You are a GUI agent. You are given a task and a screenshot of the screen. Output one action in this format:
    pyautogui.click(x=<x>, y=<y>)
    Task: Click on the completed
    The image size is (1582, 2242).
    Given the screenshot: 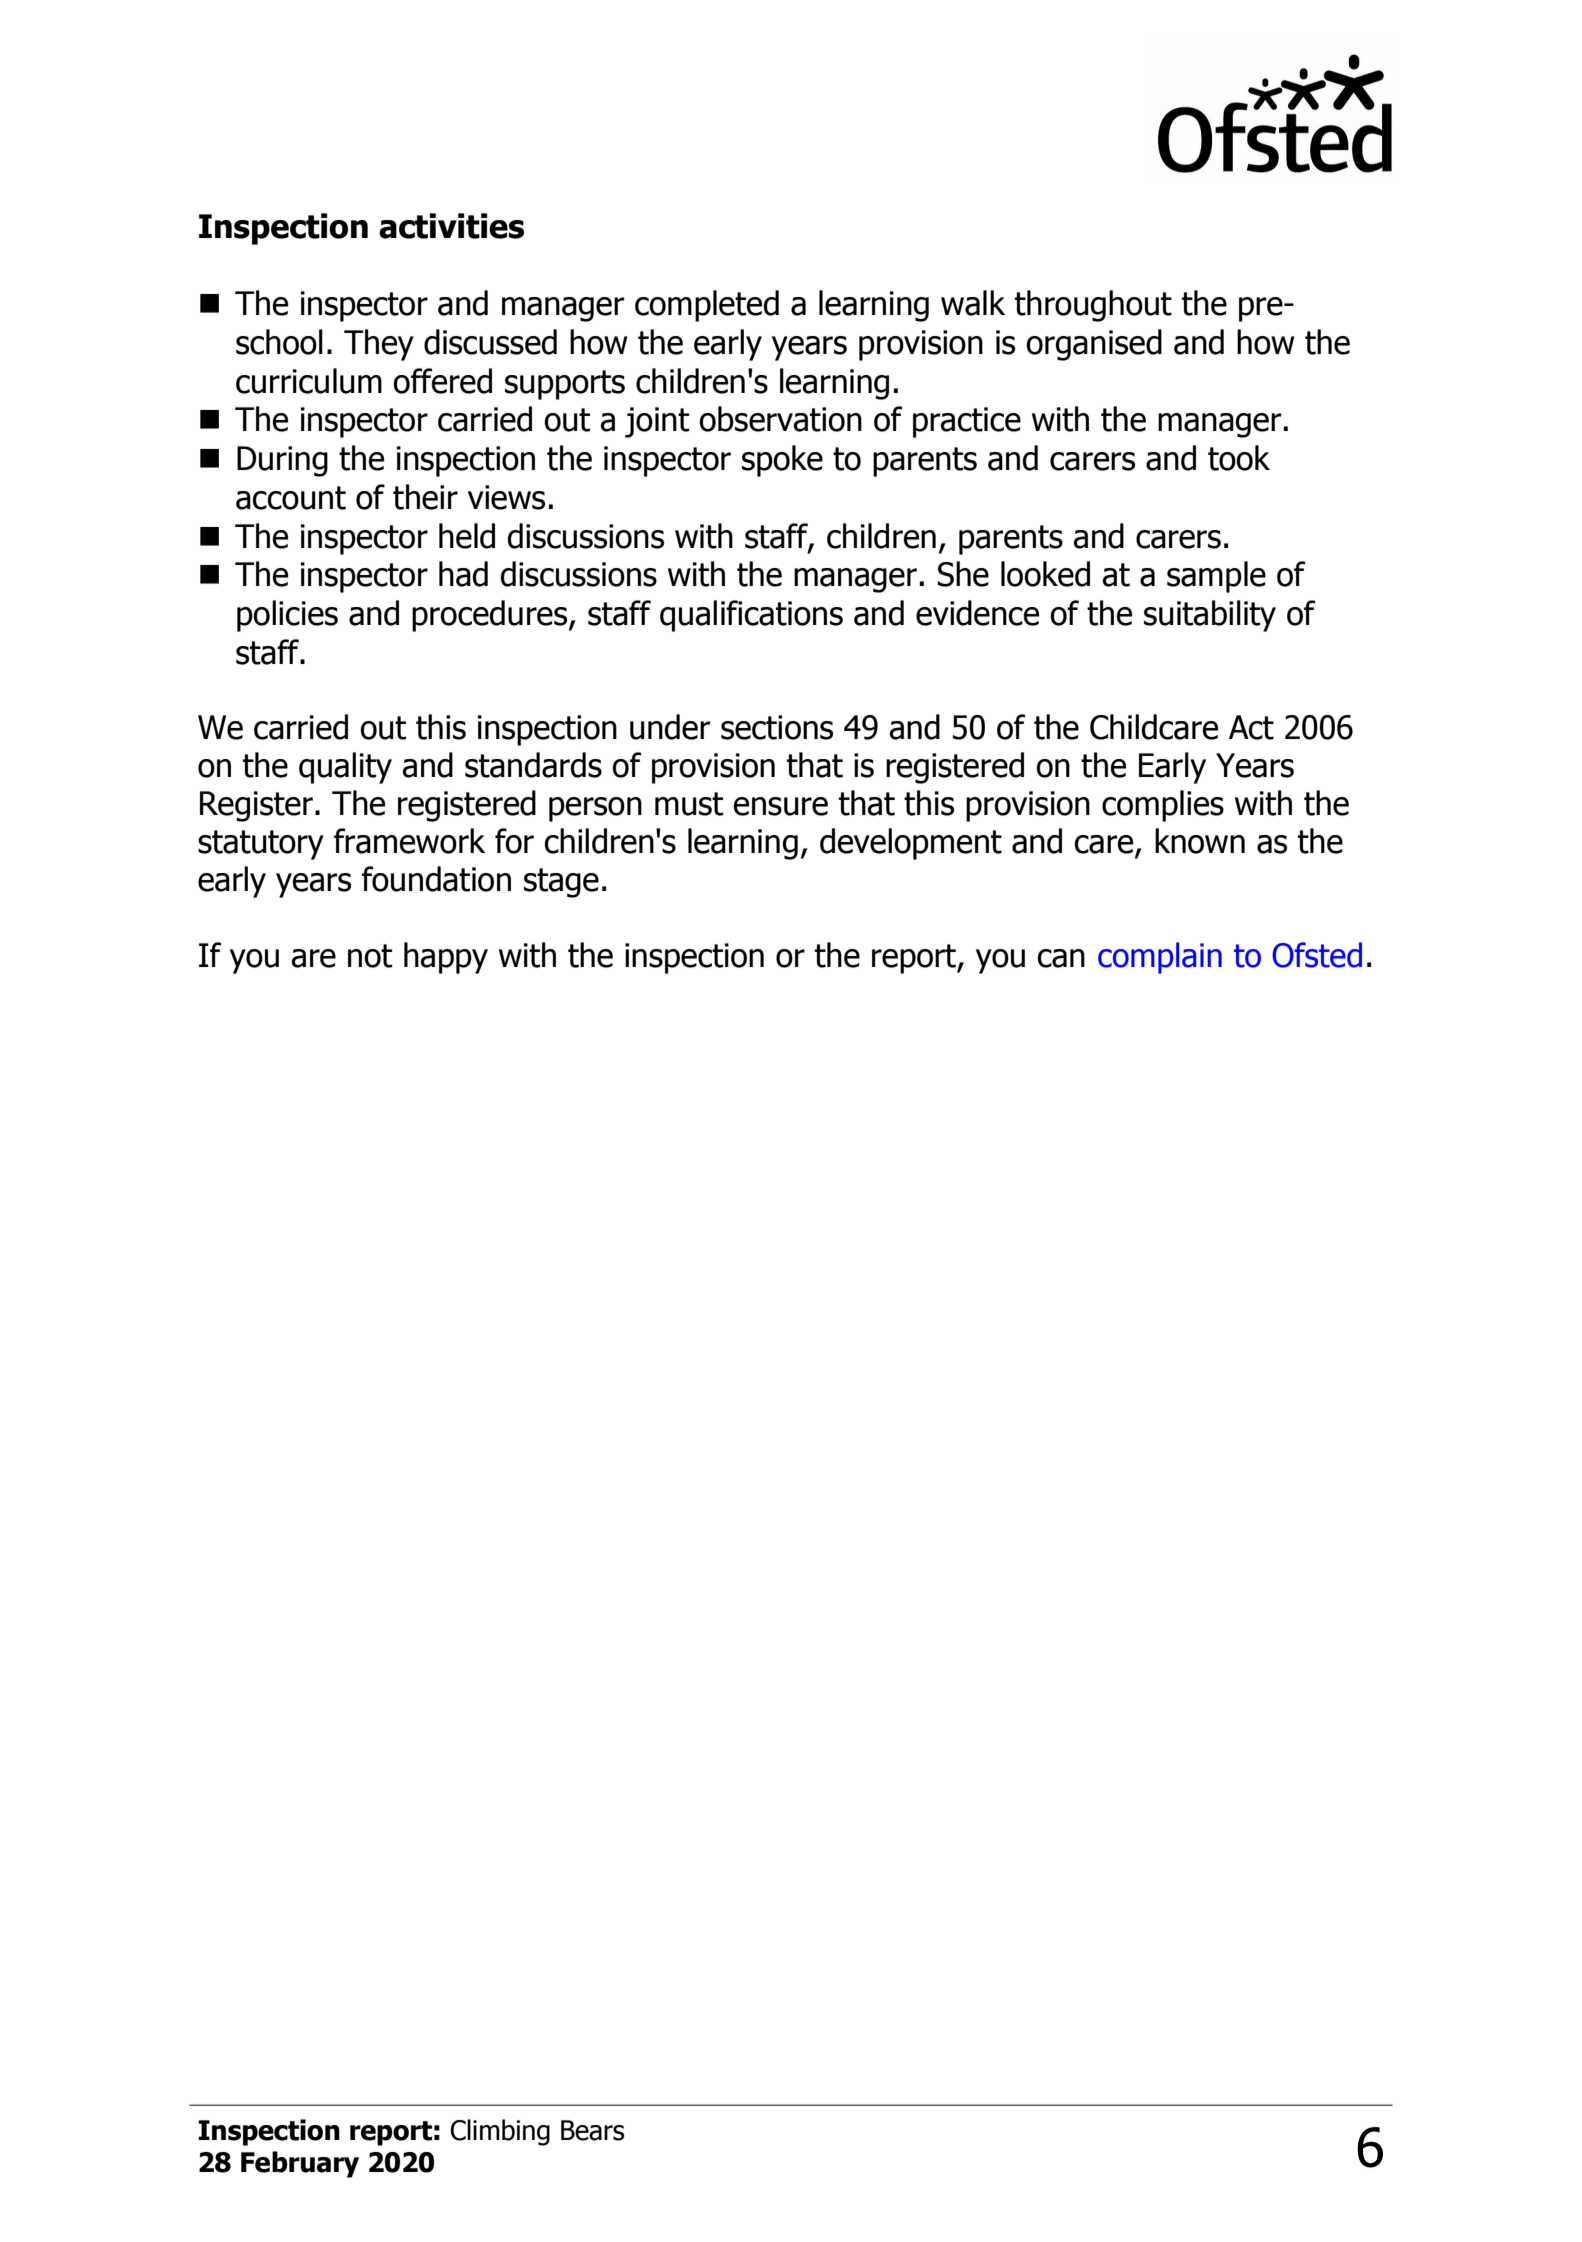 What is the action you would take?
    pyautogui.click(x=707, y=306)
